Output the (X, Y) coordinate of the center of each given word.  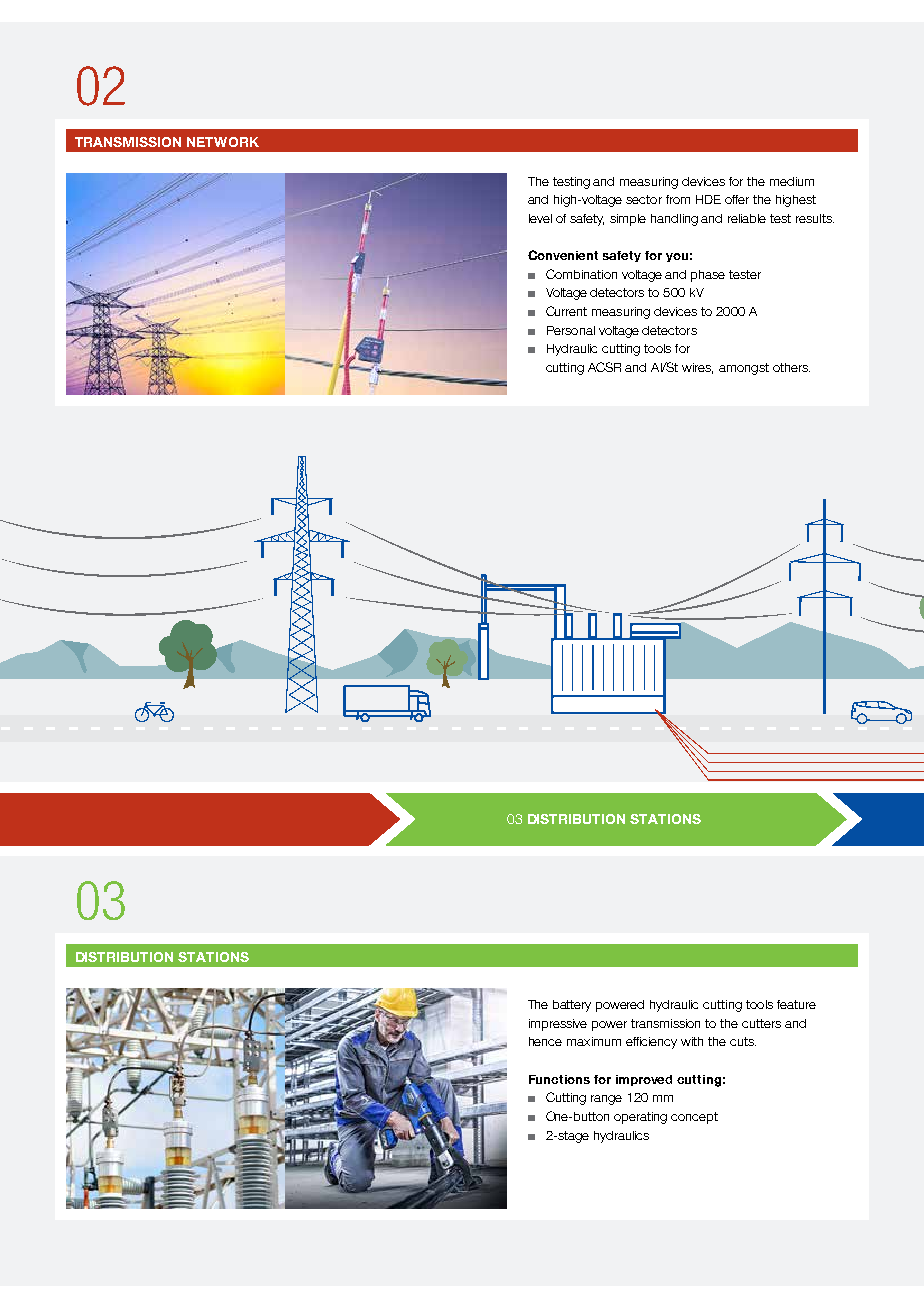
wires (697, 368)
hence (545, 1041)
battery (572, 1006)
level (540, 218)
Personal (571, 330)
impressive (558, 1025)
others (791, 367)
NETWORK (223, 142)
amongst (744, 369)
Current (566, 311)
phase (708, 276)
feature (796, 1004)
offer (737, 199)
